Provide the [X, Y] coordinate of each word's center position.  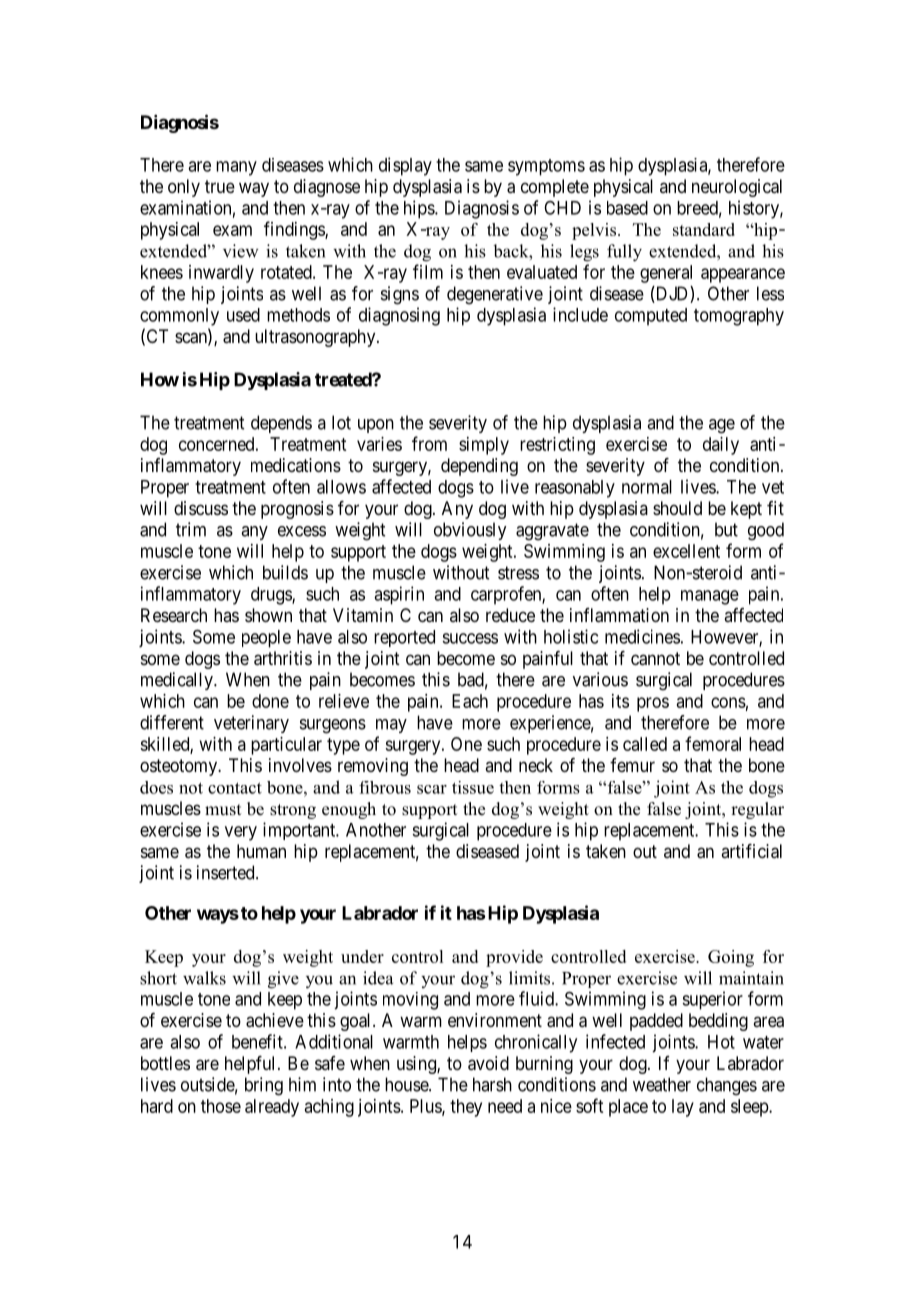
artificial [751, 851]
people [266, 639]
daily [721, 446]
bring [264, 1086]
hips [420, 209]
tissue [473, 787]
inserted [227, 872]
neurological [737, 188]
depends [281, 424]
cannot [655, 659]
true [220, 186]
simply [484, 446]
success [470, 638]
